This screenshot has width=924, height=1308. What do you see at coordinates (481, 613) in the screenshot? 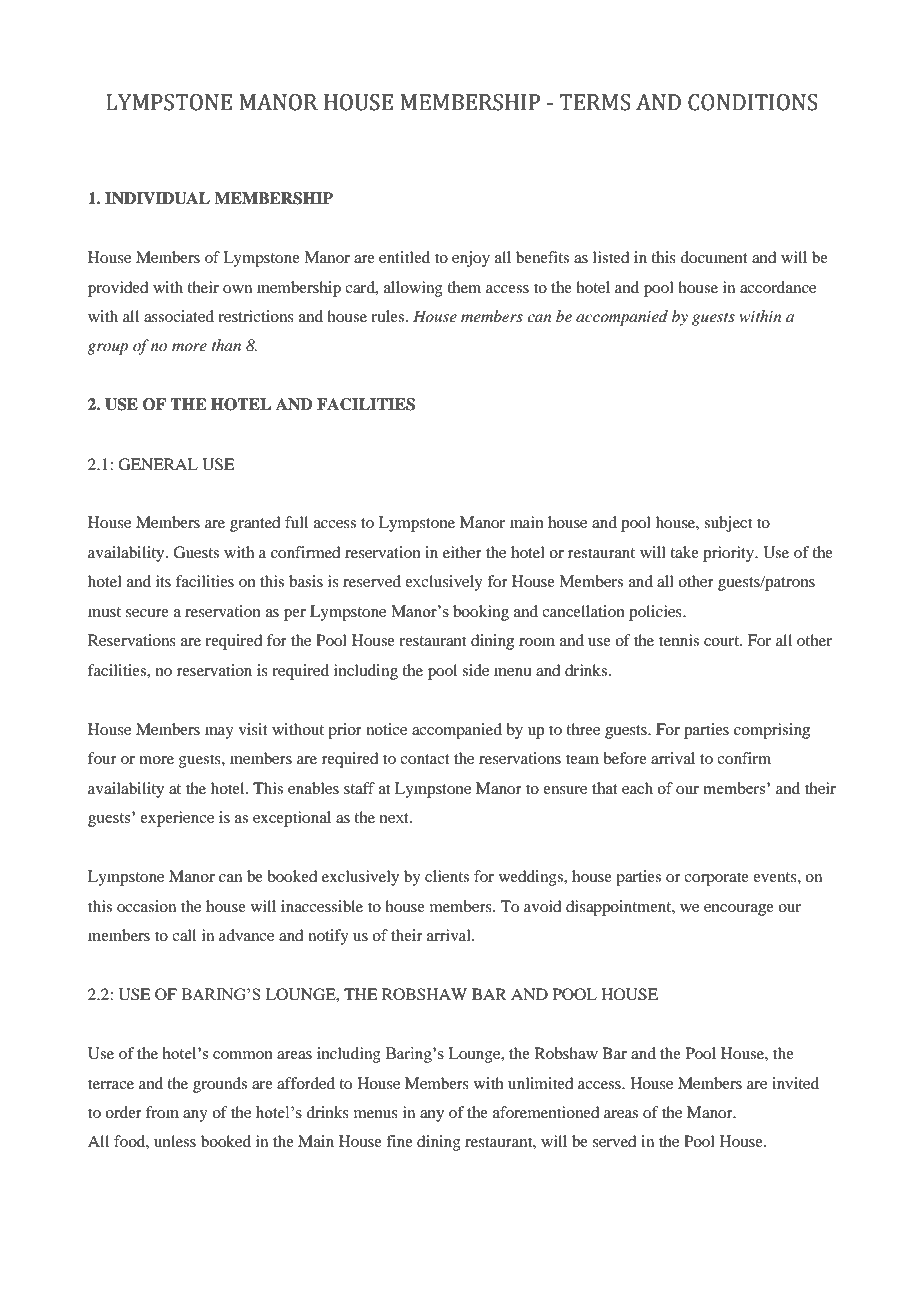
I see `booking` at bounding box center [481, 613].
